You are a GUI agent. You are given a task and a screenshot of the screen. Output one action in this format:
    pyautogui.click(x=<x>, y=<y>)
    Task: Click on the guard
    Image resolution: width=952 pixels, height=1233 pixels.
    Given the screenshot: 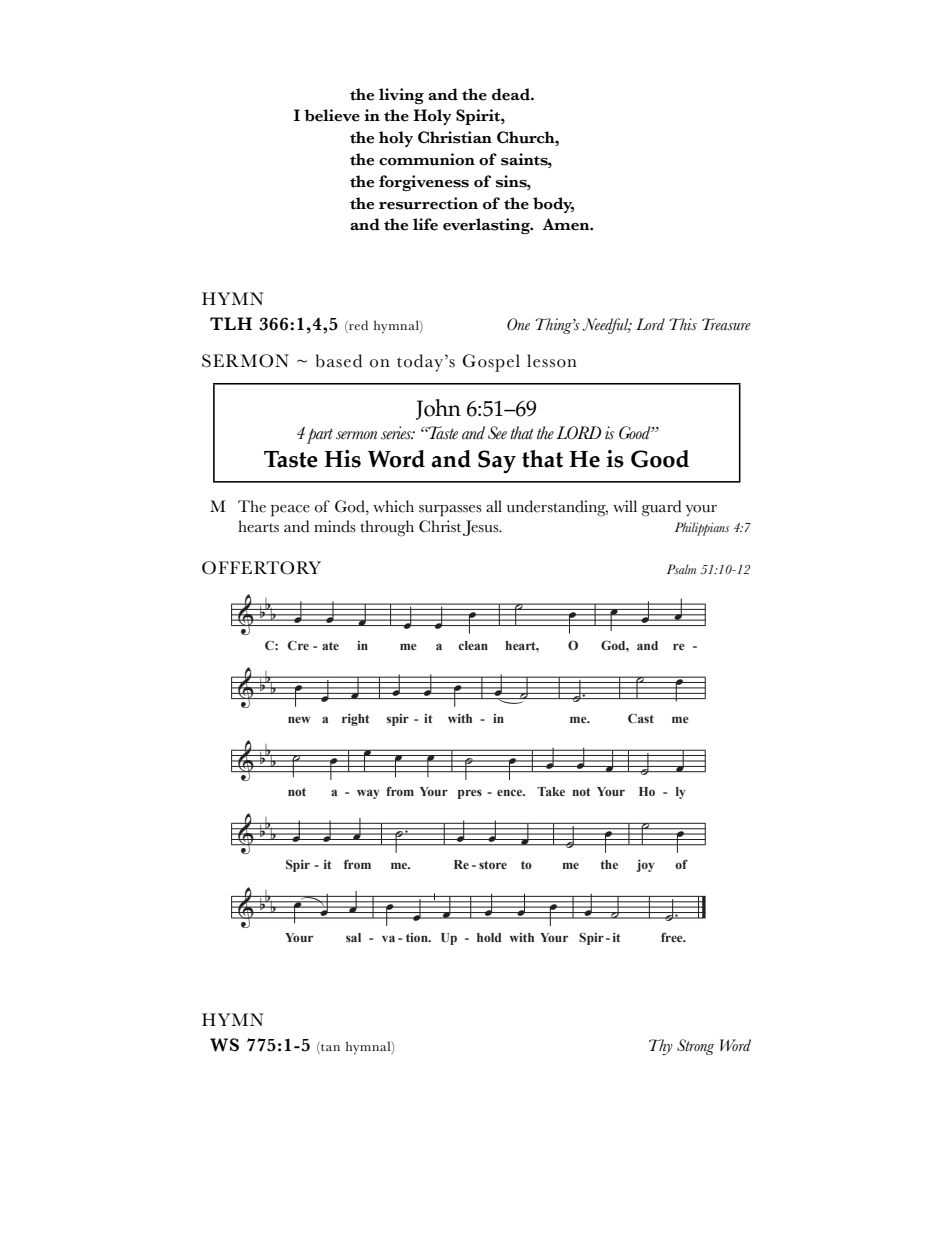 What is the action you would take?
    pyautogui.click(x=661, y=508)
